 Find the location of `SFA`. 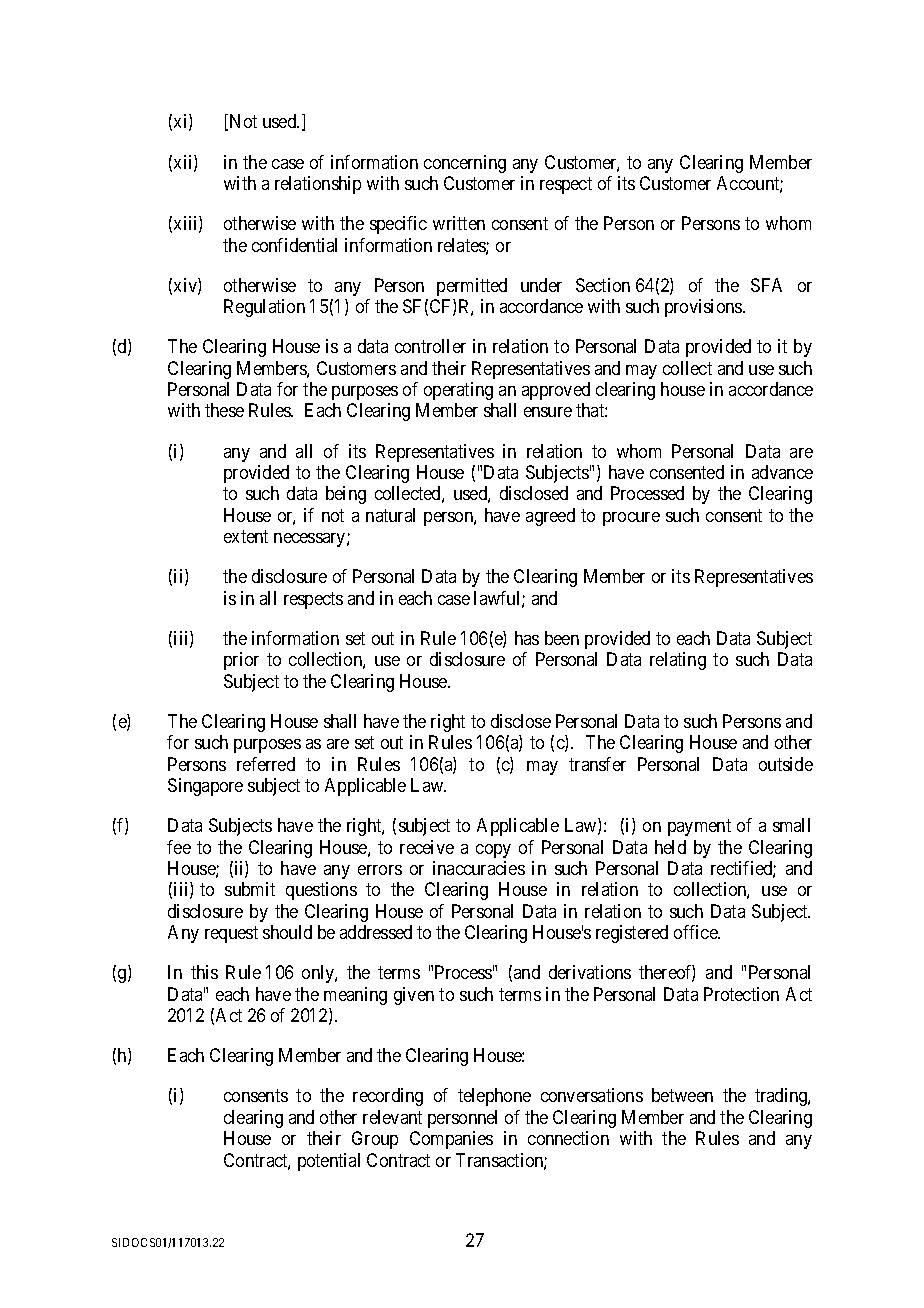

SFA is located at coordinates (766, 285).
